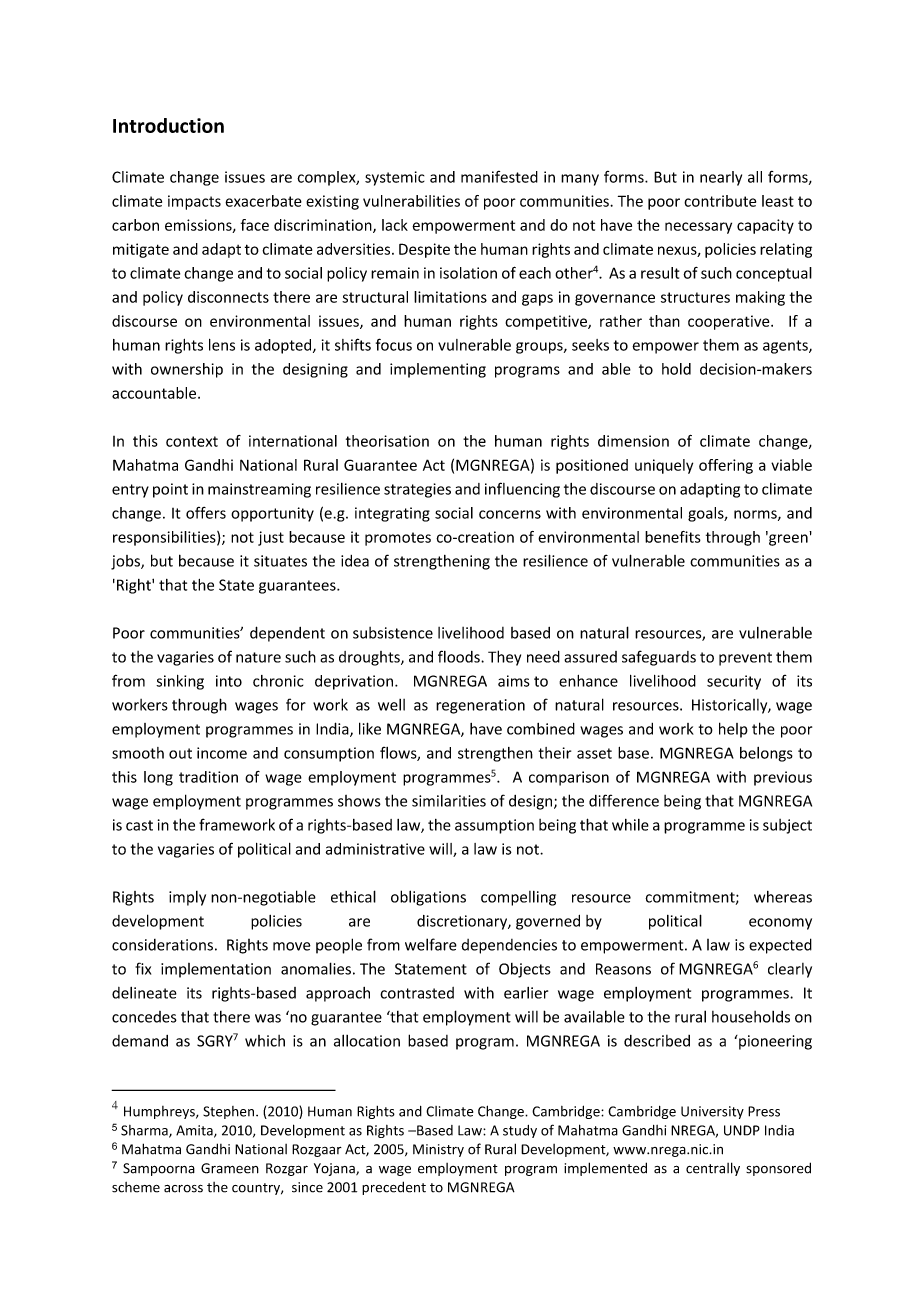  What do you see at coordinates (438, 1150) in the screenshot?
I see `Ministry` at bounding box center [438, 1150].
